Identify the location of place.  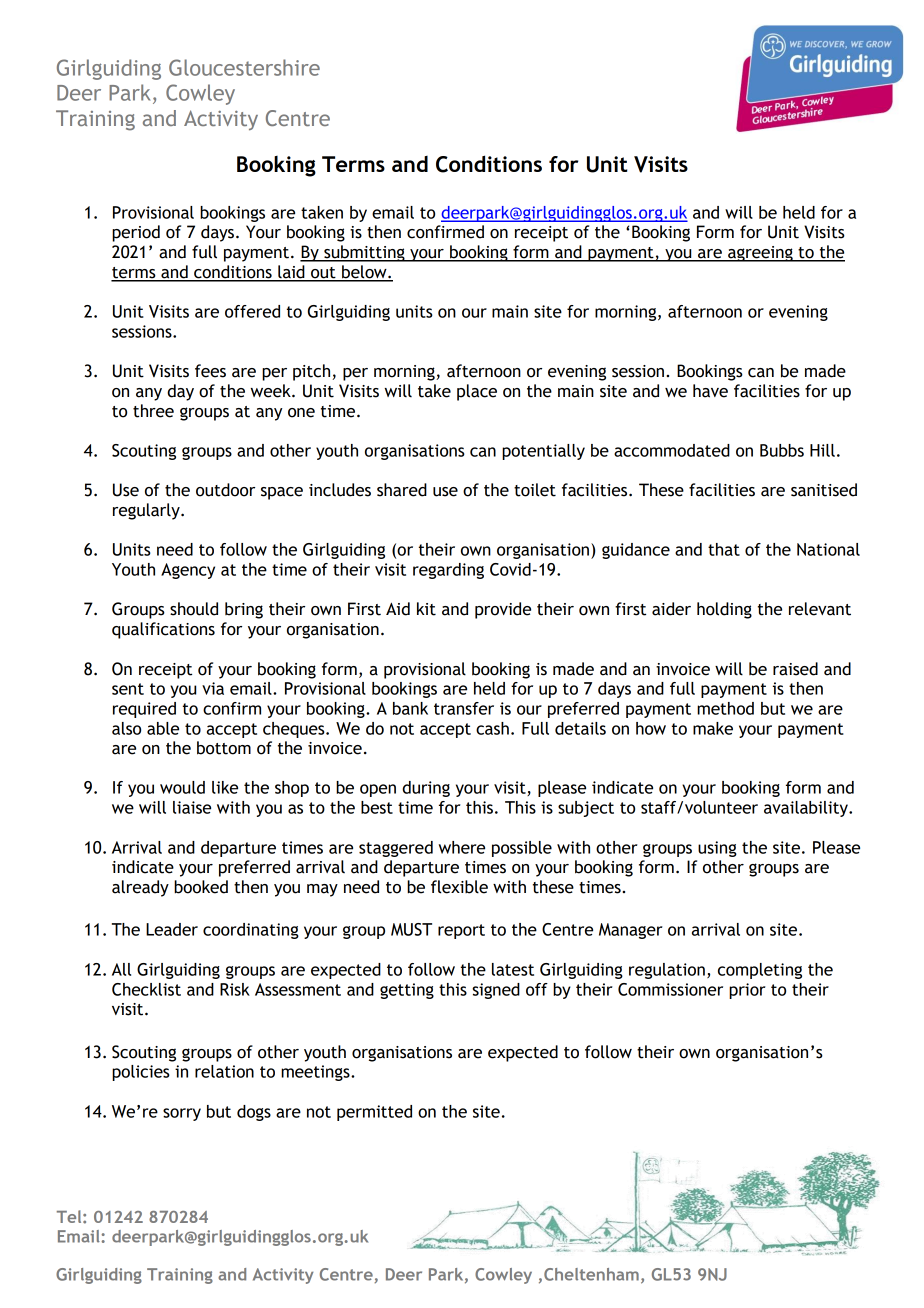
(477, 392).
